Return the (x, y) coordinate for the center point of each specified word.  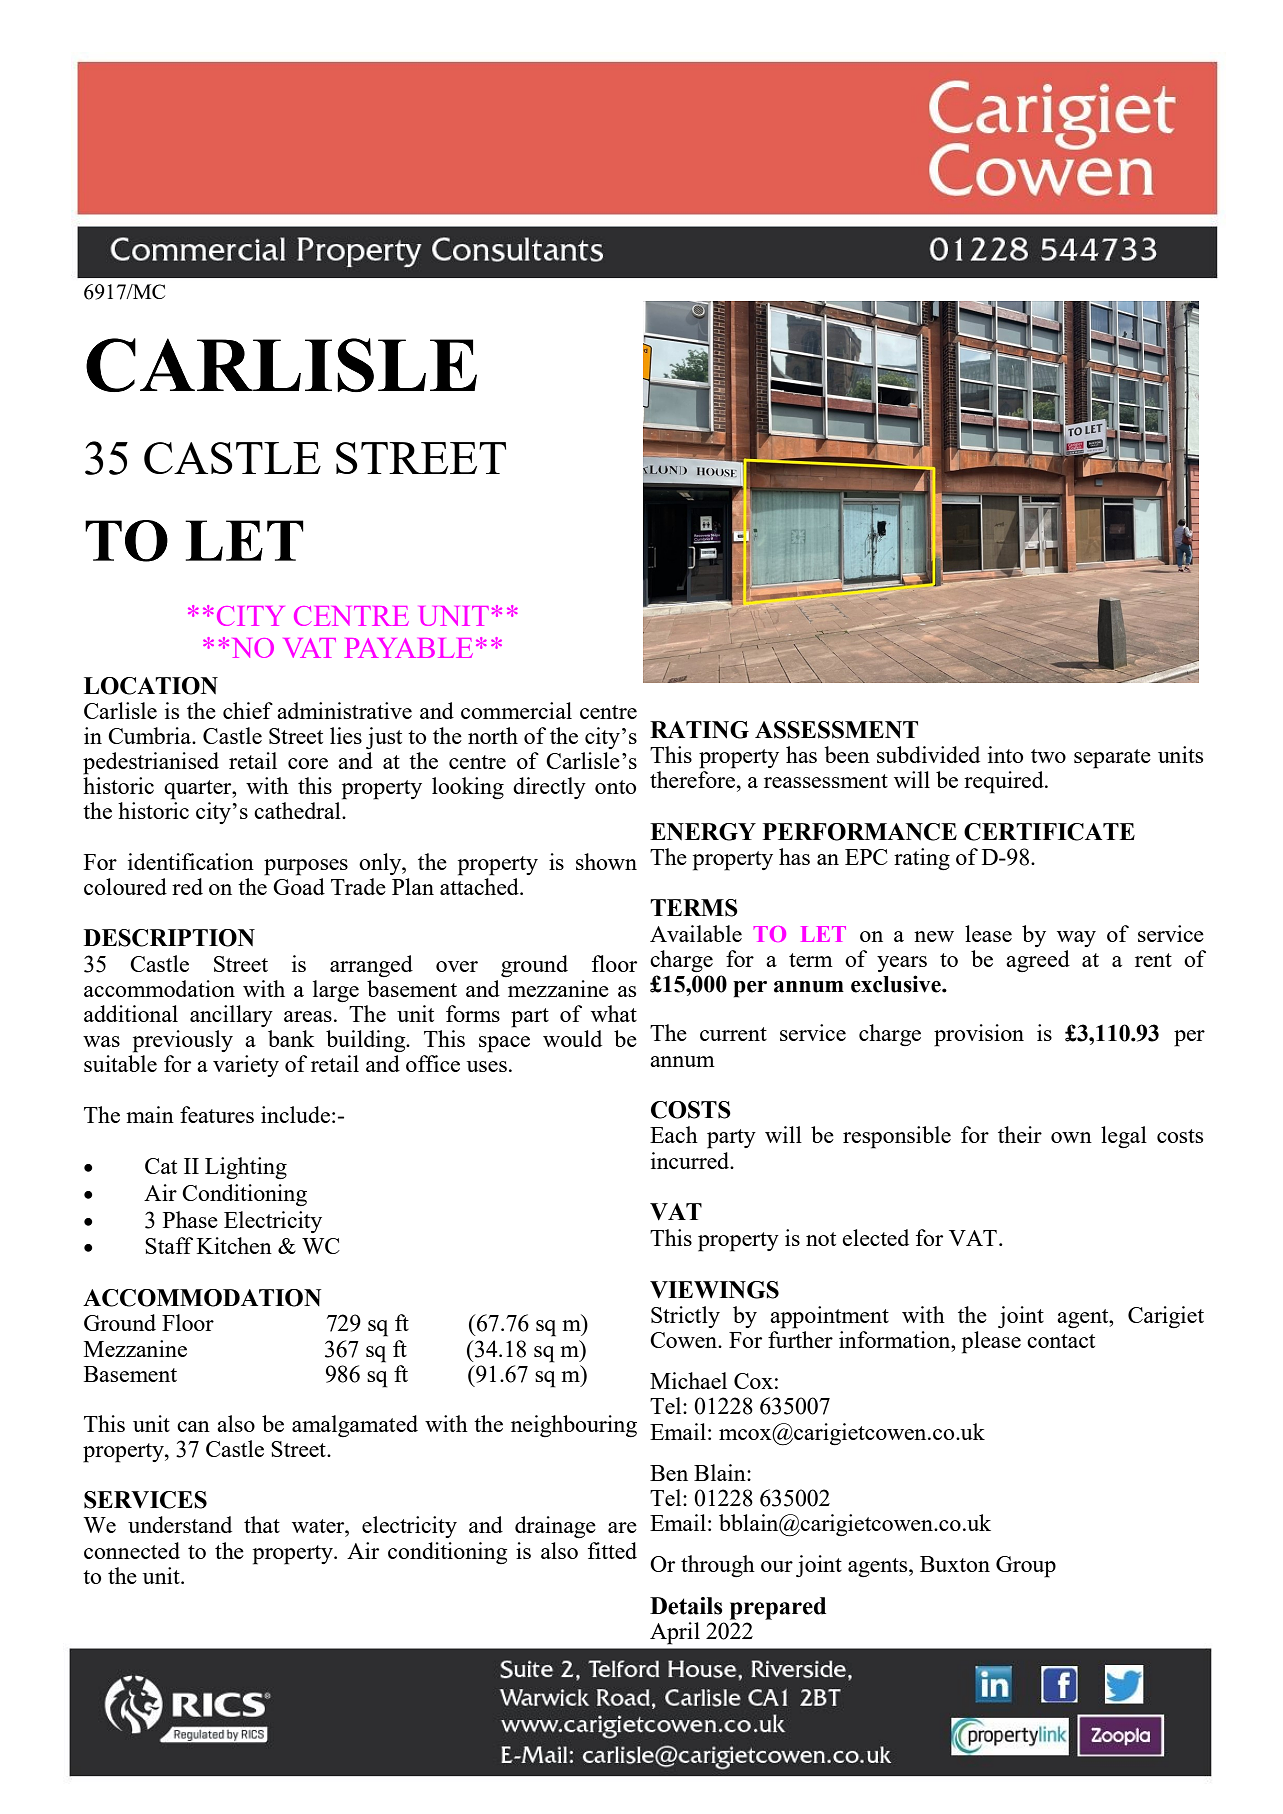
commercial (516, 710)
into (1005, 754)
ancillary (231, 1016)
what (614, 1013)
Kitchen (234, 1245)
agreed (1038, 961)
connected (132, 1550)
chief (248, 710)
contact (1061, 1341)
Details (686, 1606)
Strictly (685, 1317)
